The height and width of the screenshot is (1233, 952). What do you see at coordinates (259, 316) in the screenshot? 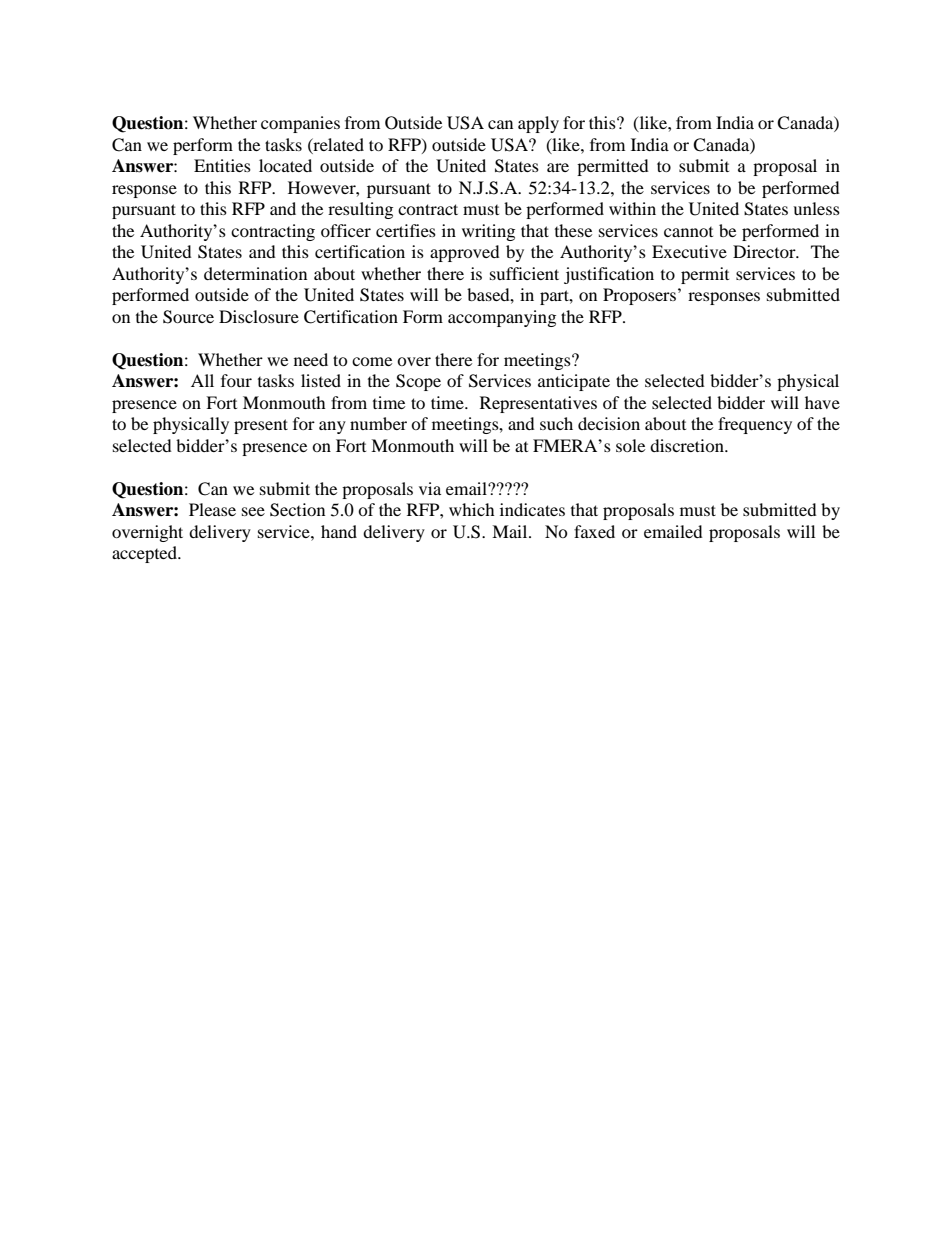
I see `Disclosure` at bounding box center [259, 316].
